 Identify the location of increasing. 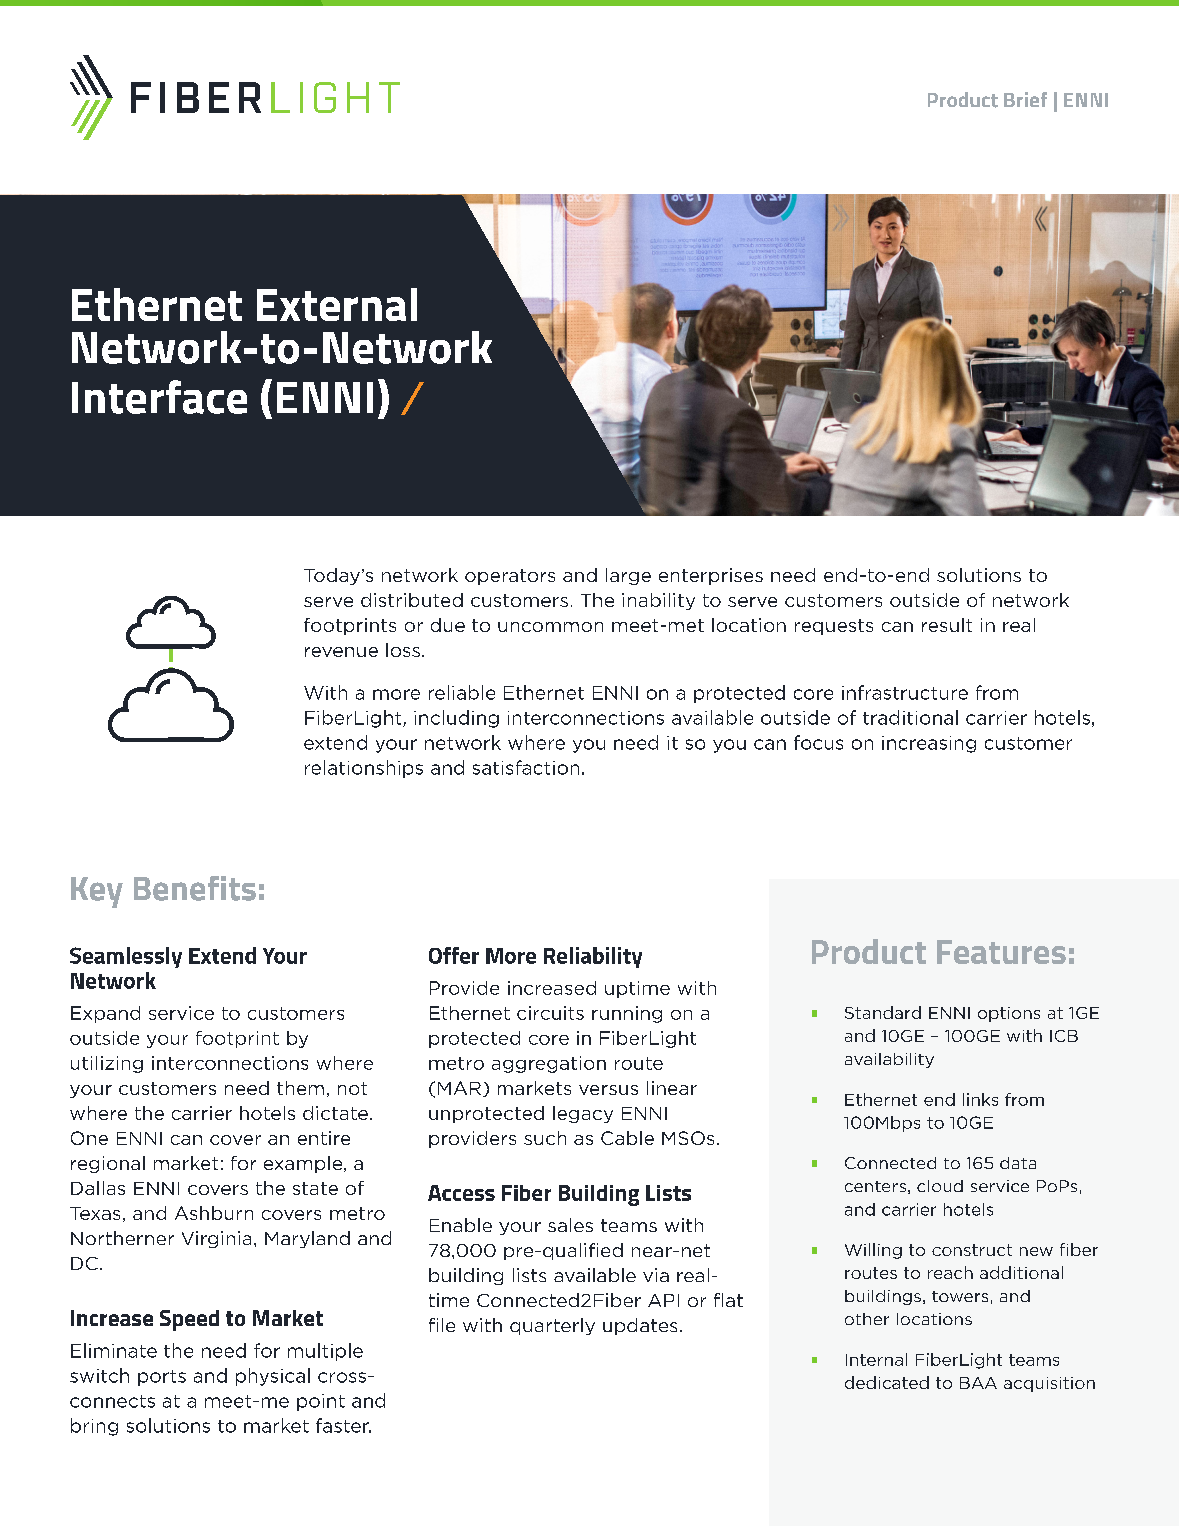
(929, 744).
